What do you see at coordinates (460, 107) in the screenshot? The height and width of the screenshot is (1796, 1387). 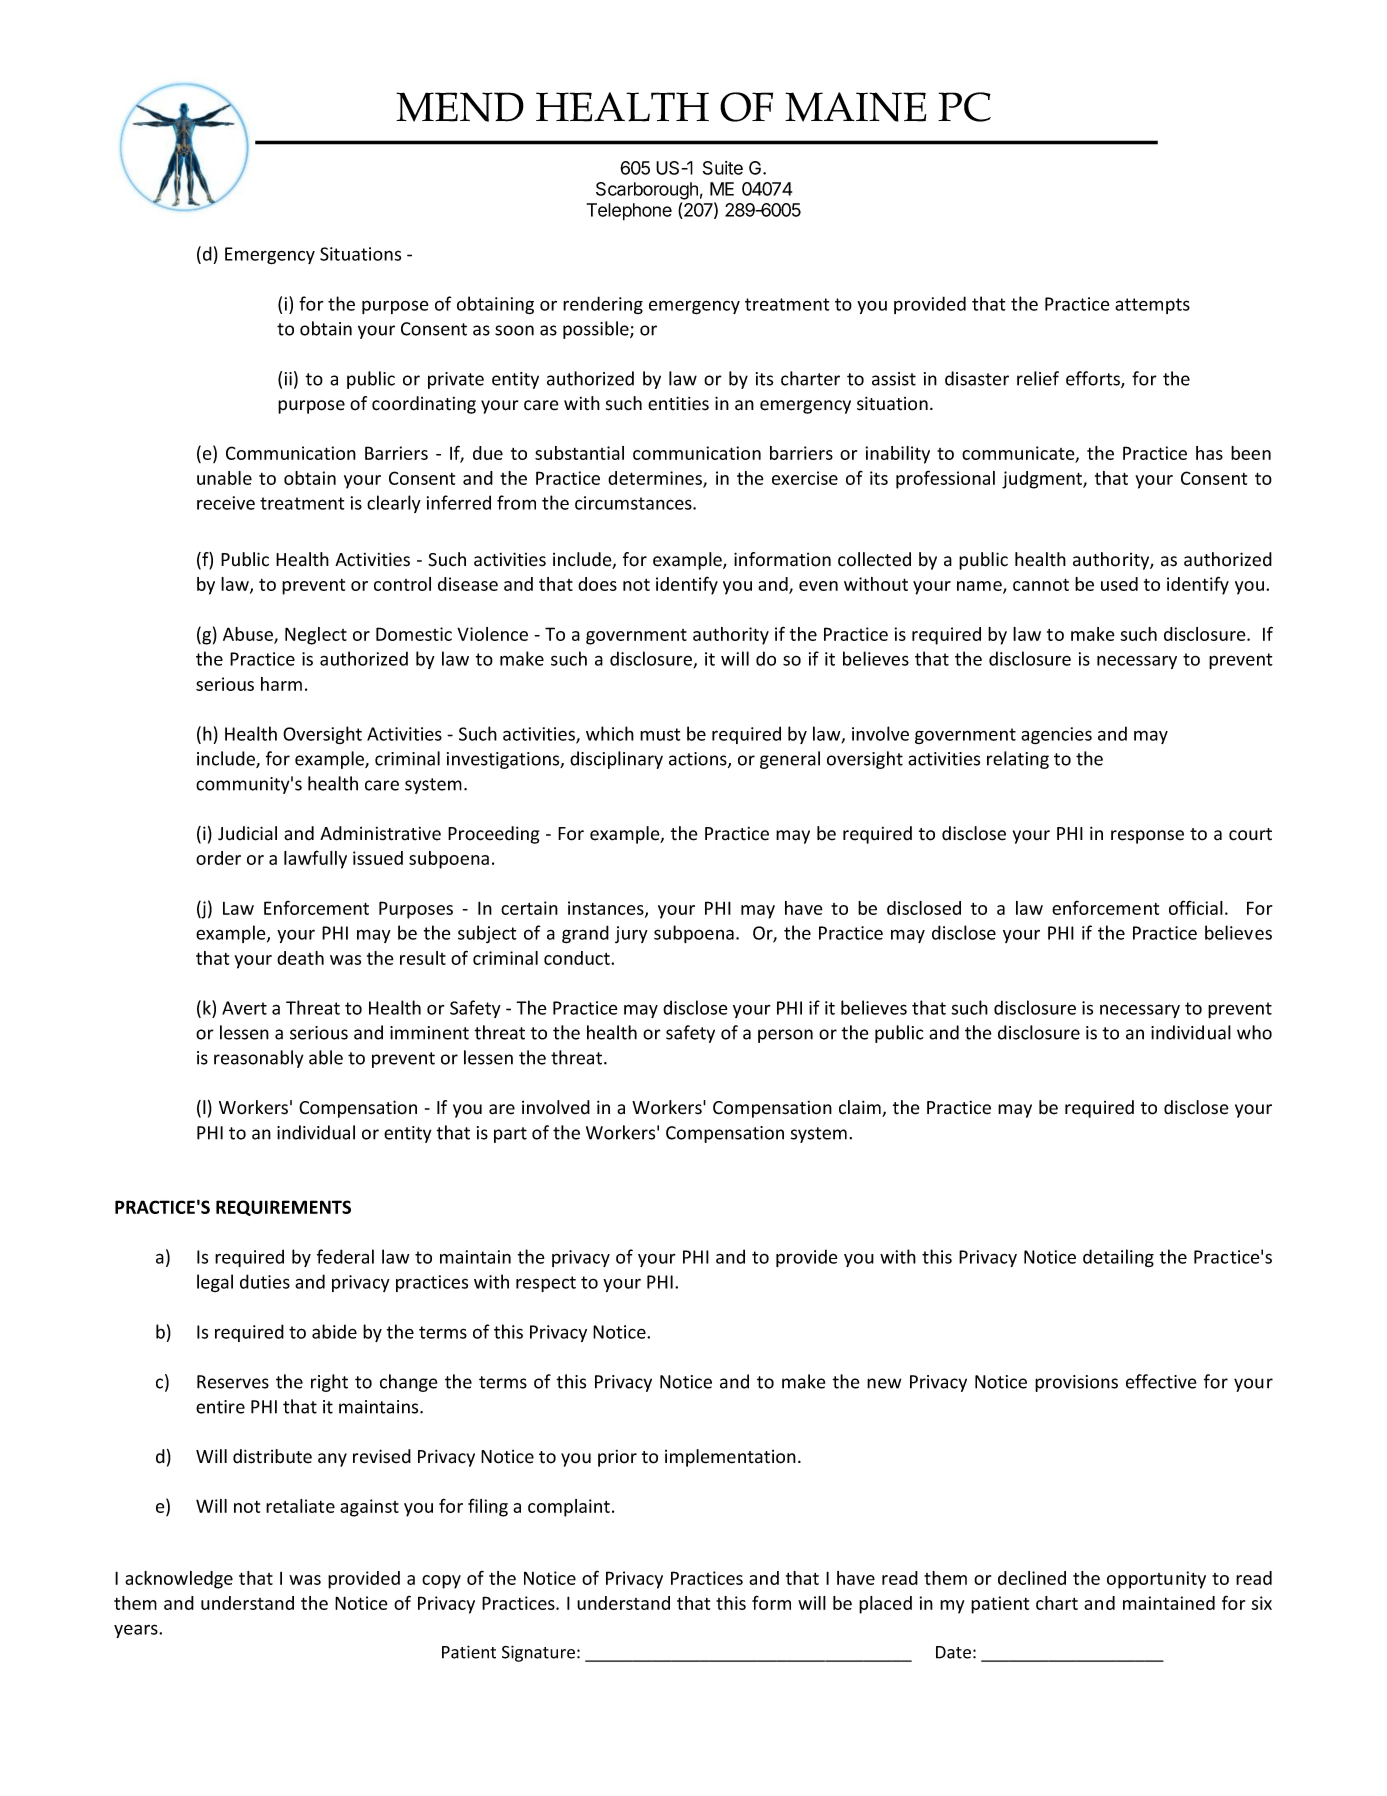 I see `MEND` at bounding box center [460, 107].
